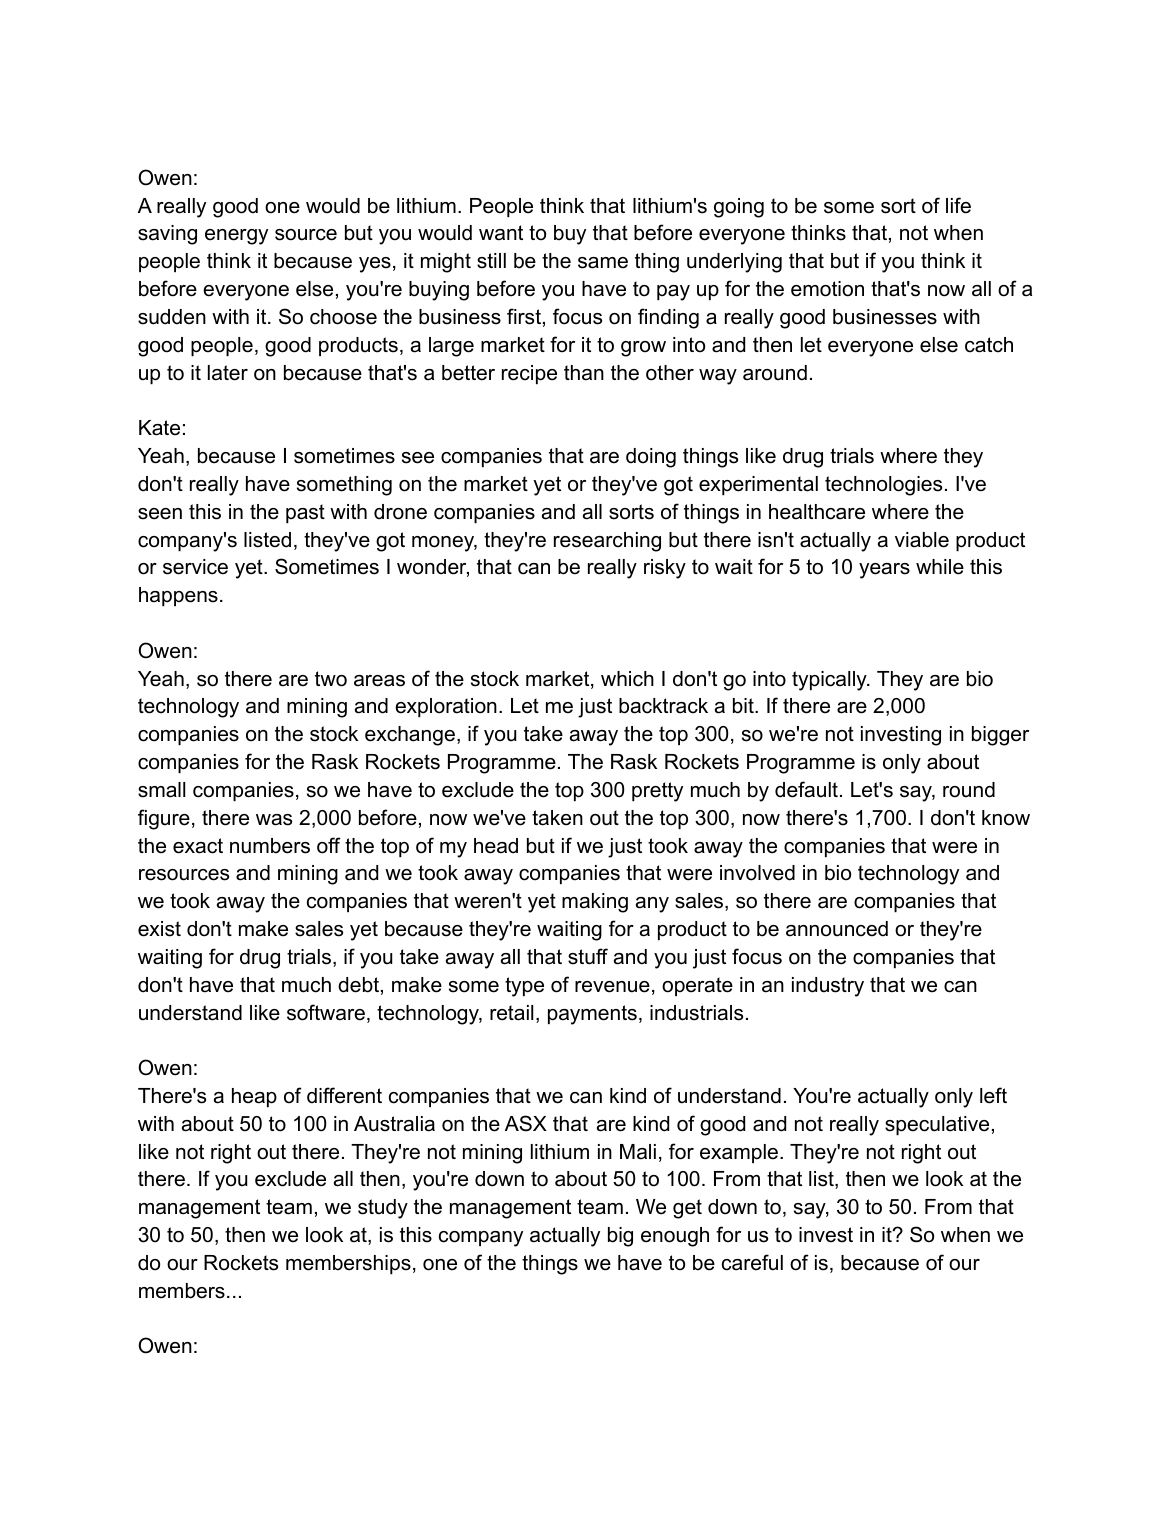  Describe the element at coordinates (383, 1209) in the screenshot. I see `study` at that location.
